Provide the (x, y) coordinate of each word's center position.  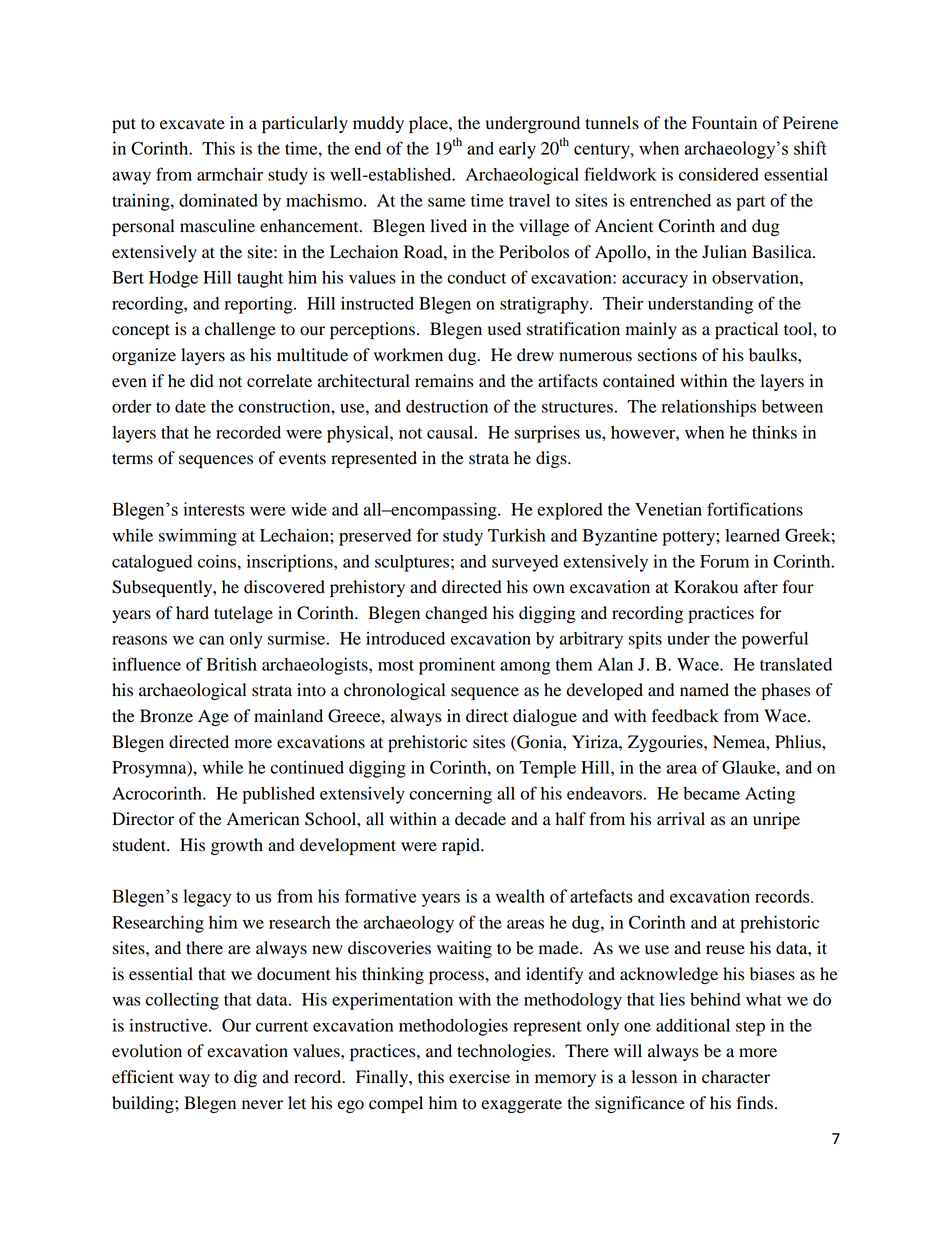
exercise (479, 1077)
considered (719, 174)
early (517, 150)
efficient (143, 1077)
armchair (230, 174)
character (736, 1077)
